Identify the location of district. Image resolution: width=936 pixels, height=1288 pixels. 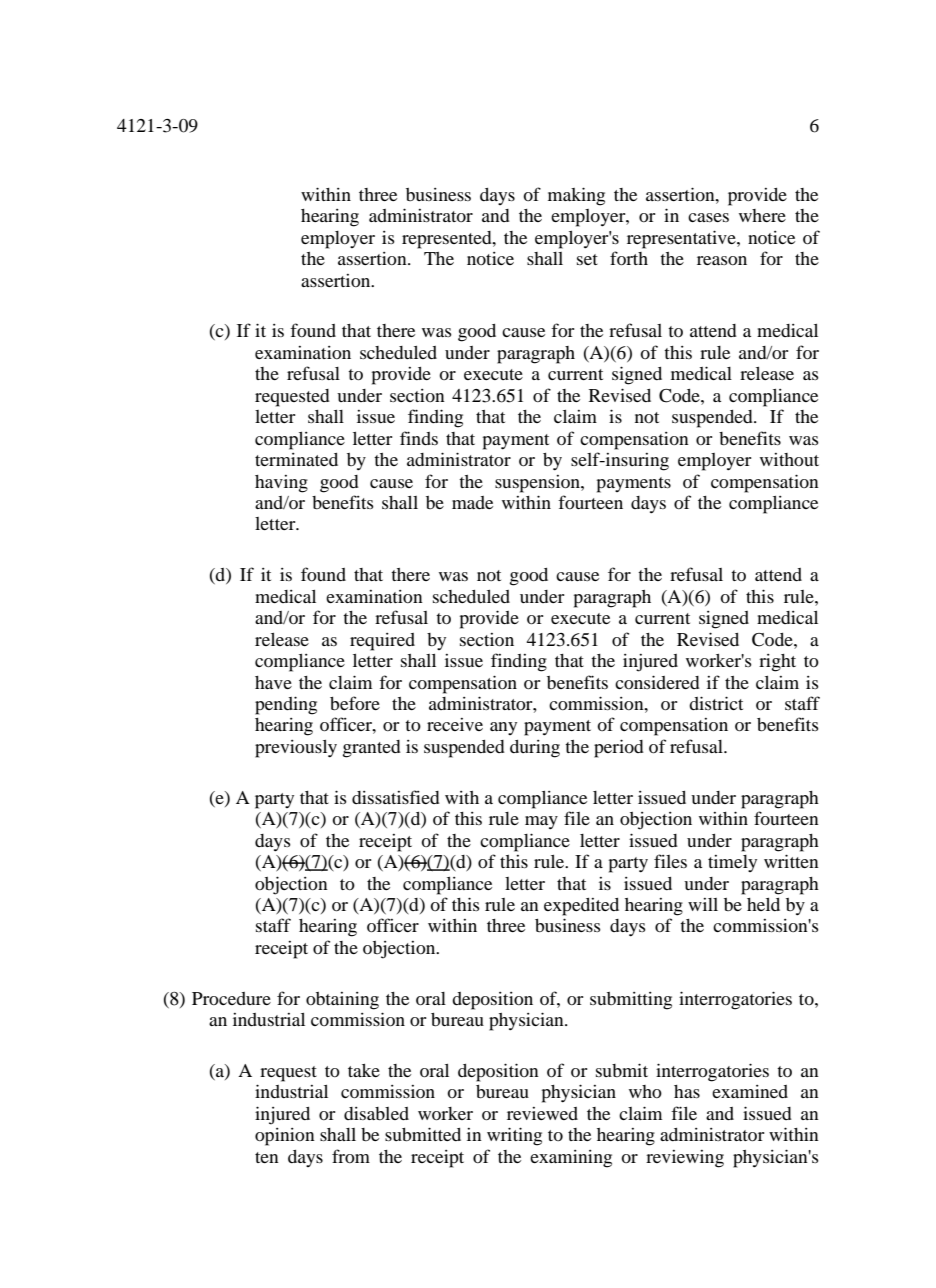
(716, 703).
